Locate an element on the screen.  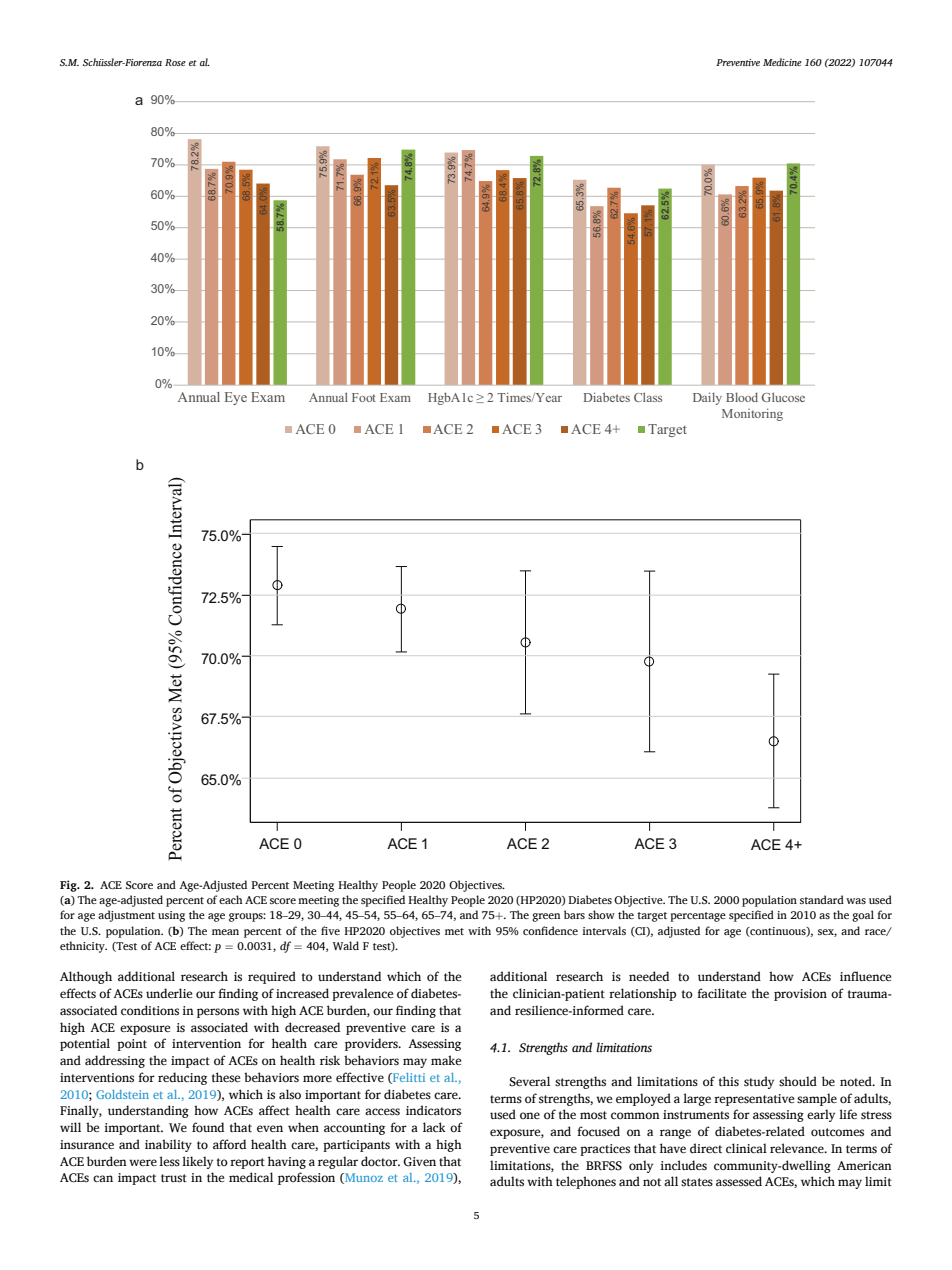
inability is located at coordinates (168, 1145).
